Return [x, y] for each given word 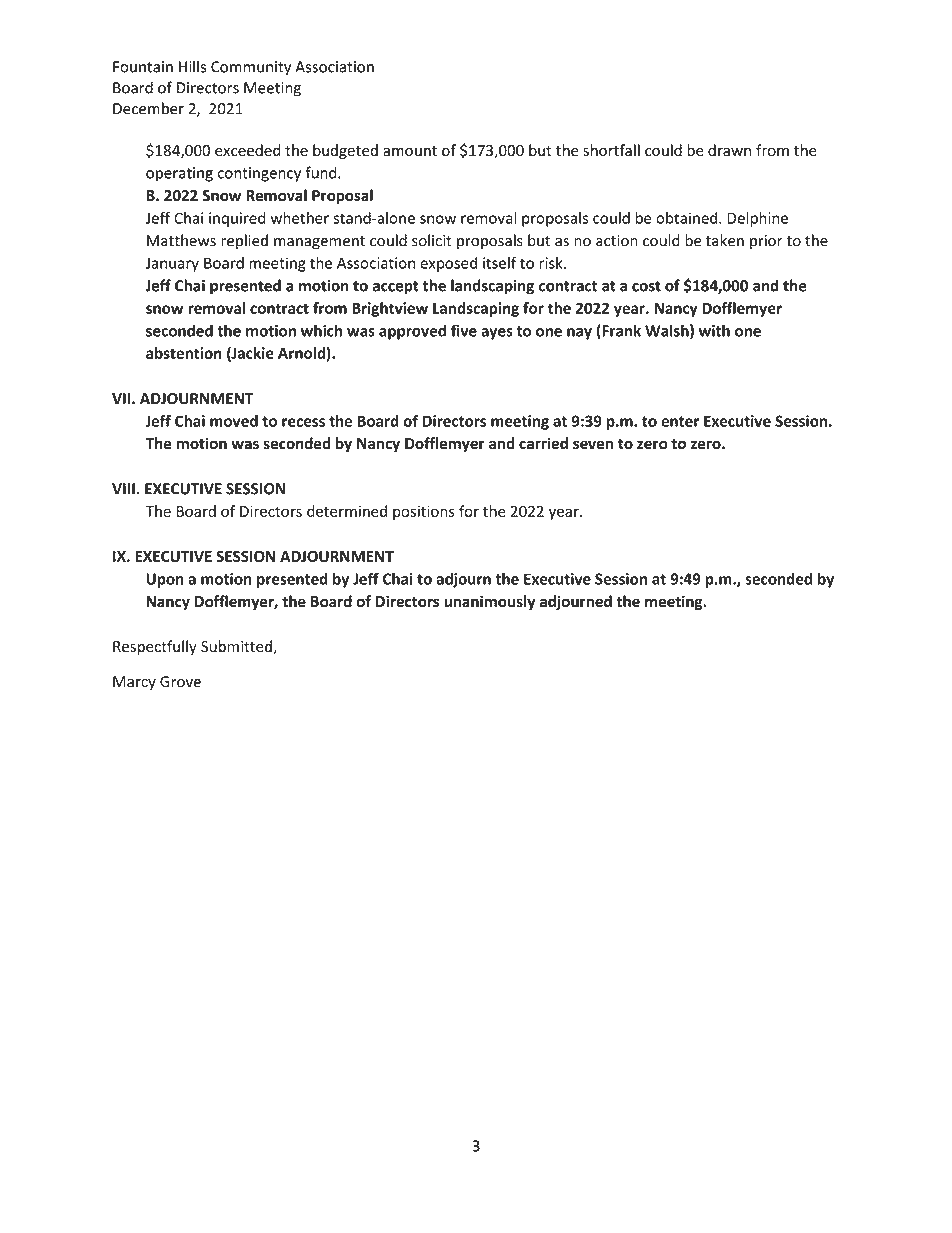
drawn [729, 150]
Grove [180, 682]
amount [410, 151]
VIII [123, 489]
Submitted [236, 646]
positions [424, 512]
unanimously [489, 602]
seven [593, 445]
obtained [686, 218]
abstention [184, 353]
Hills [192, 66]
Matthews [181, 240]
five [464, 330]
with [714, 330]
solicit [432, 240]
